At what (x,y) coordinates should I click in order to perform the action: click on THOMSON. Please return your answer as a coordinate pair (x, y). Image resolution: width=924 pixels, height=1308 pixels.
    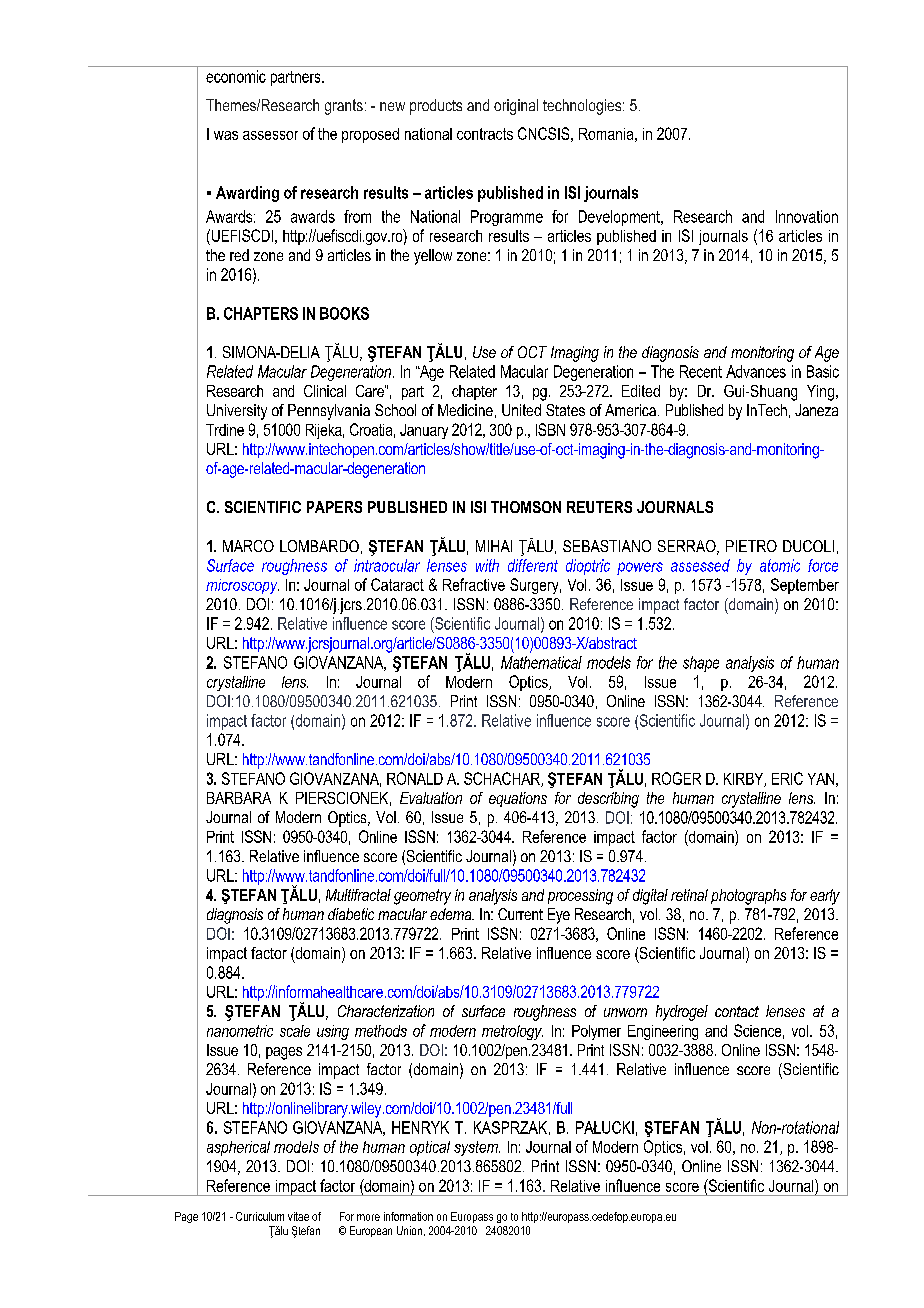
    Looking at the image, I should click on (526, 507).
